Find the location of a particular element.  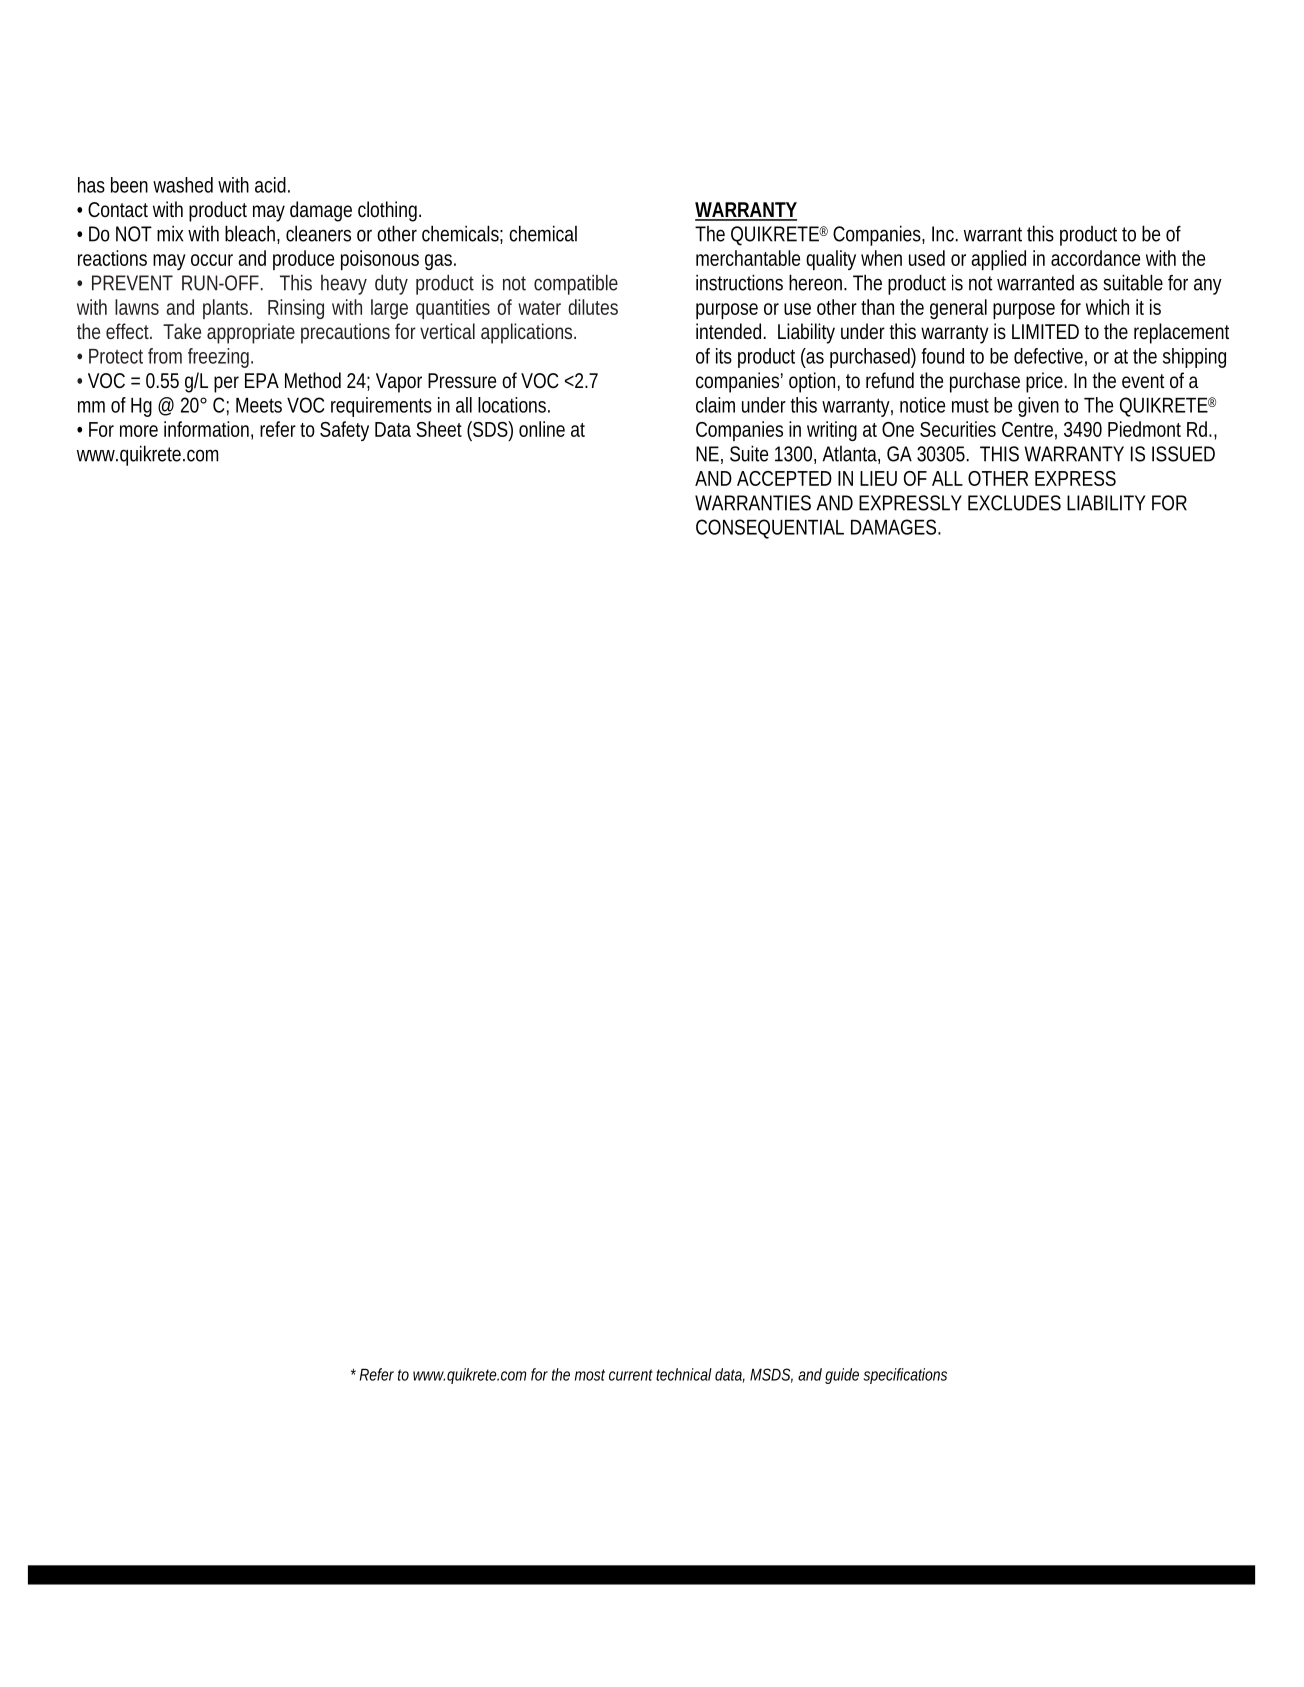

CONSEQUENTIAL is located at coordinates (770, 528).
